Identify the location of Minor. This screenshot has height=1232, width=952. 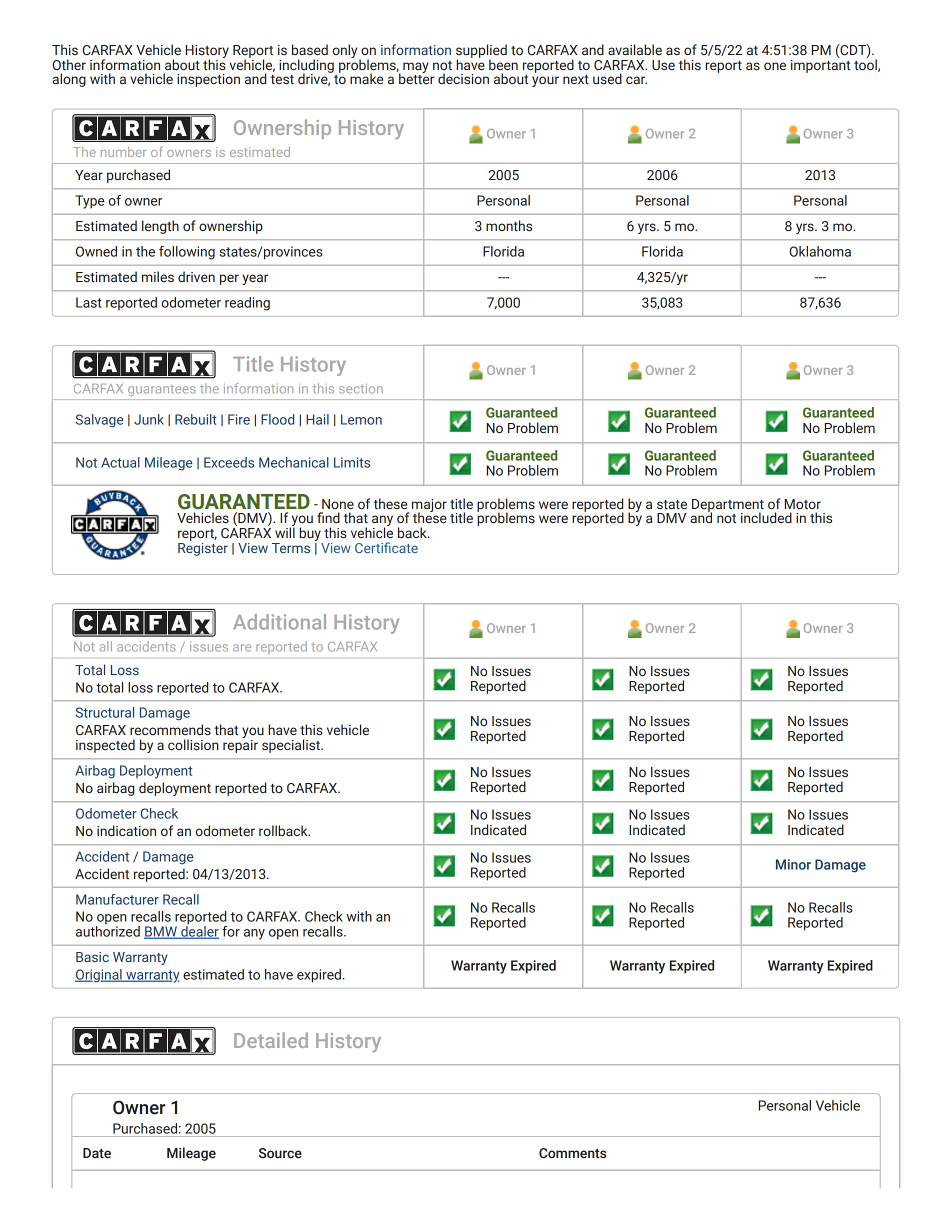
(793, 864).
